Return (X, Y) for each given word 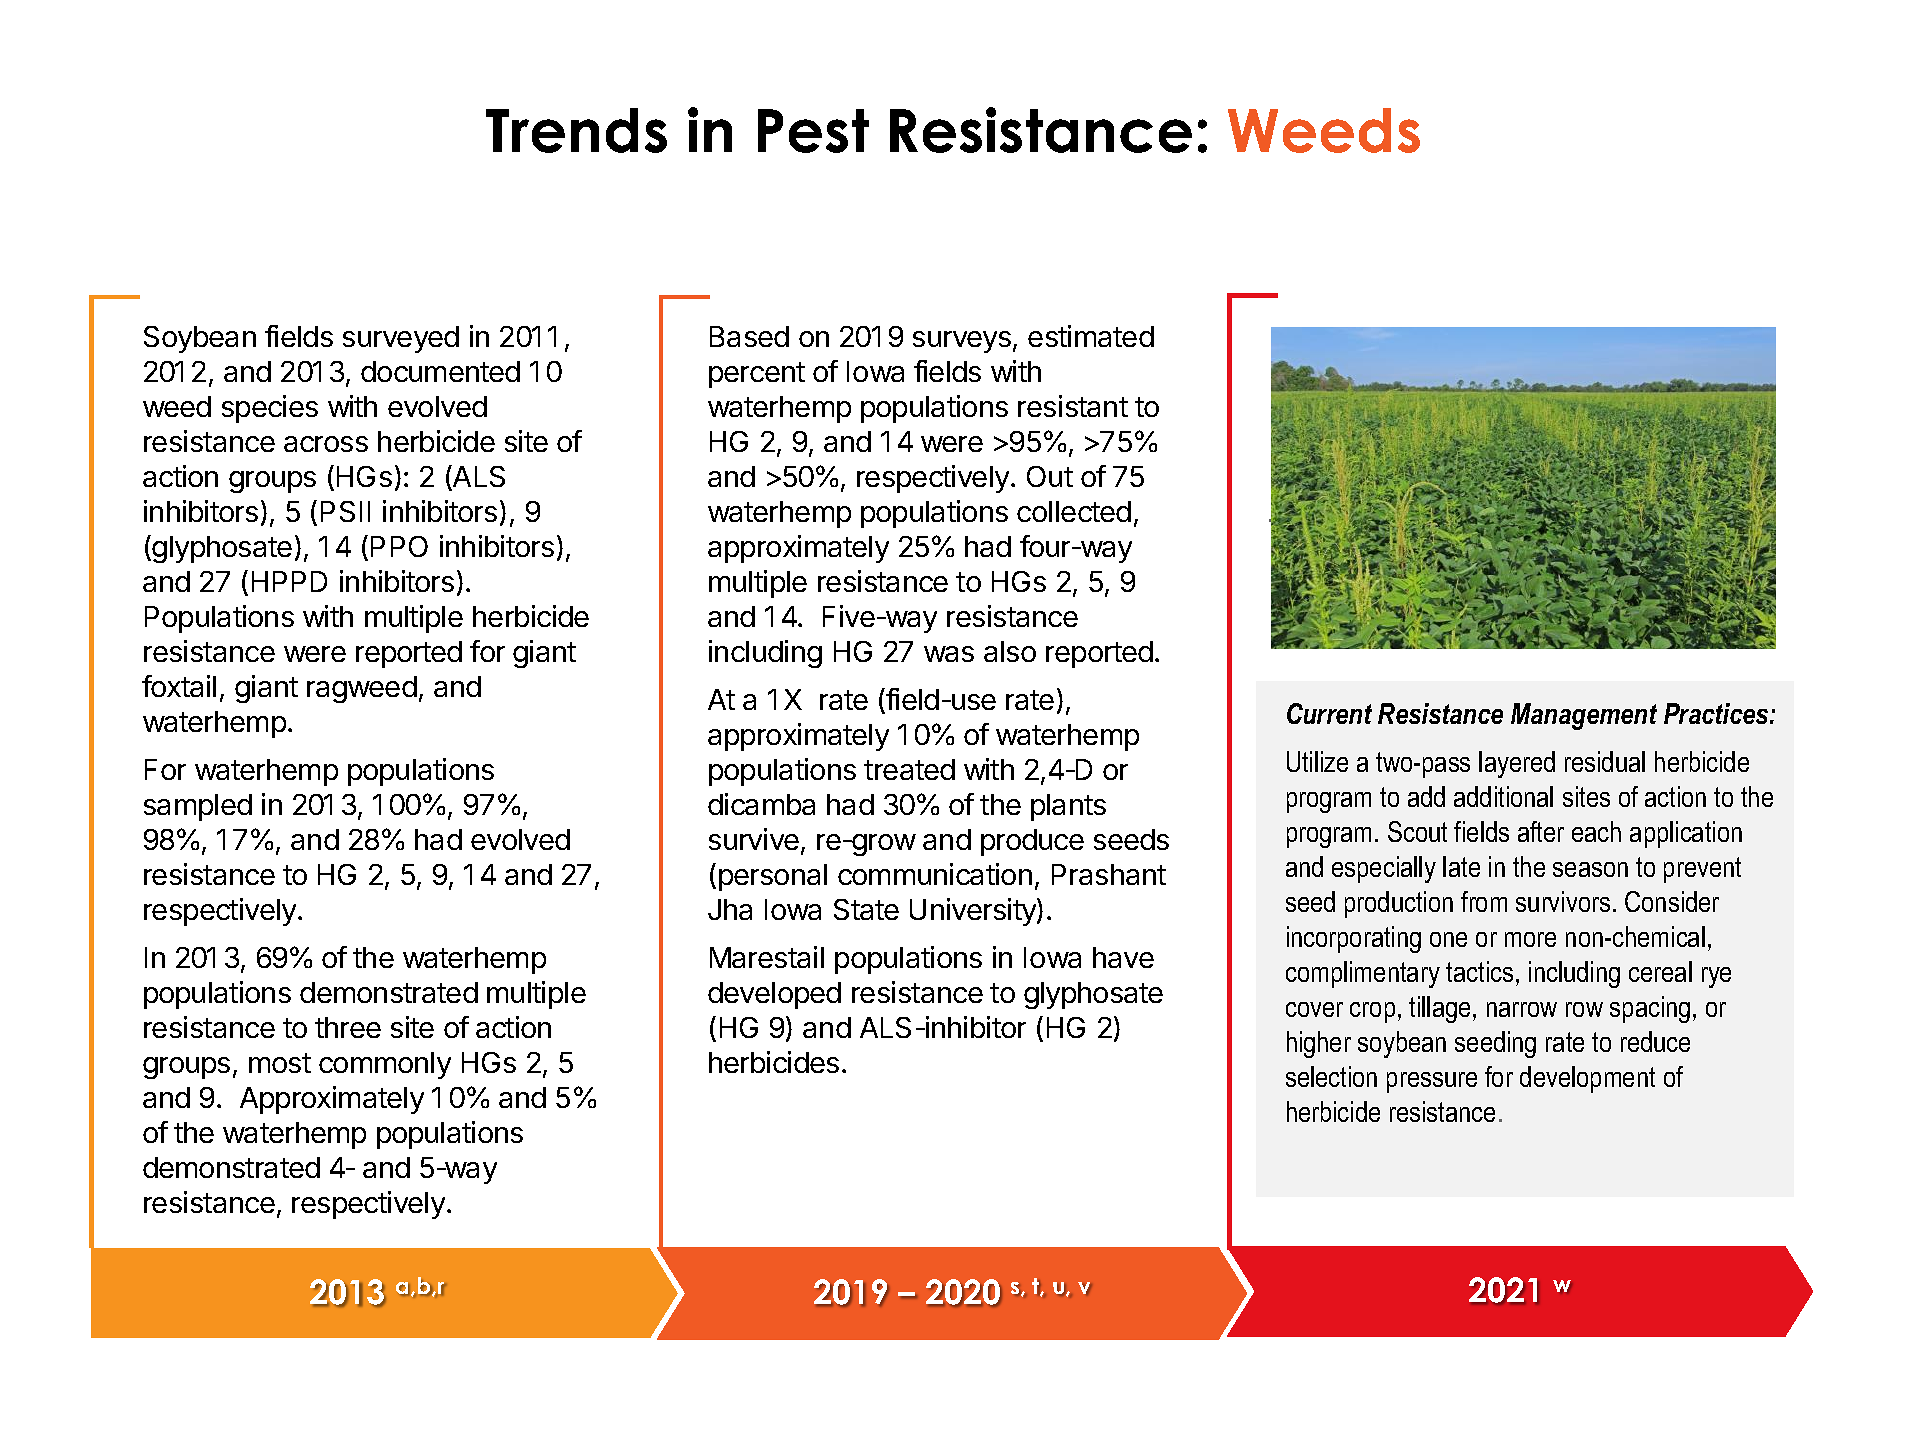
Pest (813, 131)
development (1587, 1079)
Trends (576, 130)
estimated (1091, 336)
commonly (385, 1065)
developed (774, 995)
